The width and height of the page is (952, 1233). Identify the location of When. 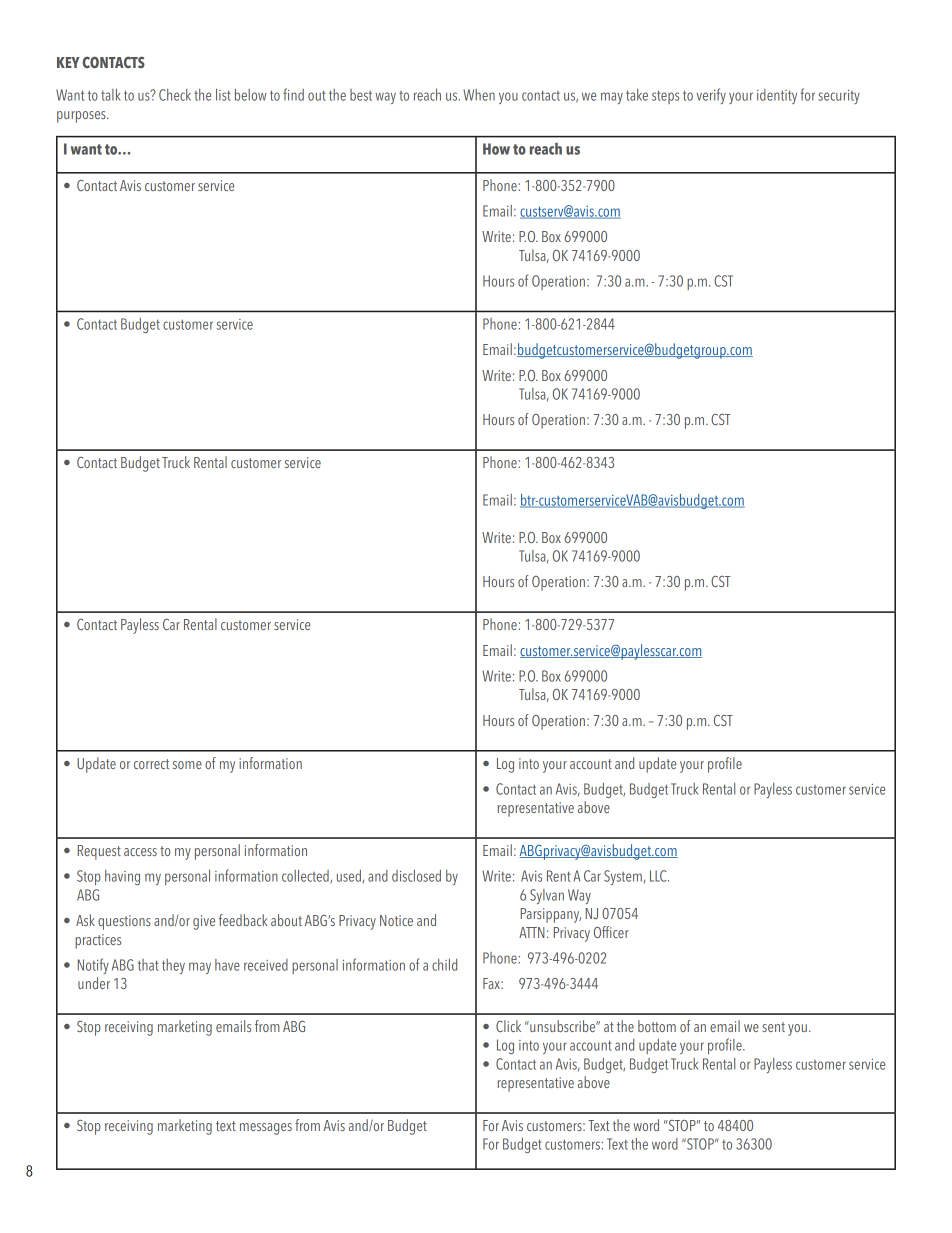
(479, 95).
